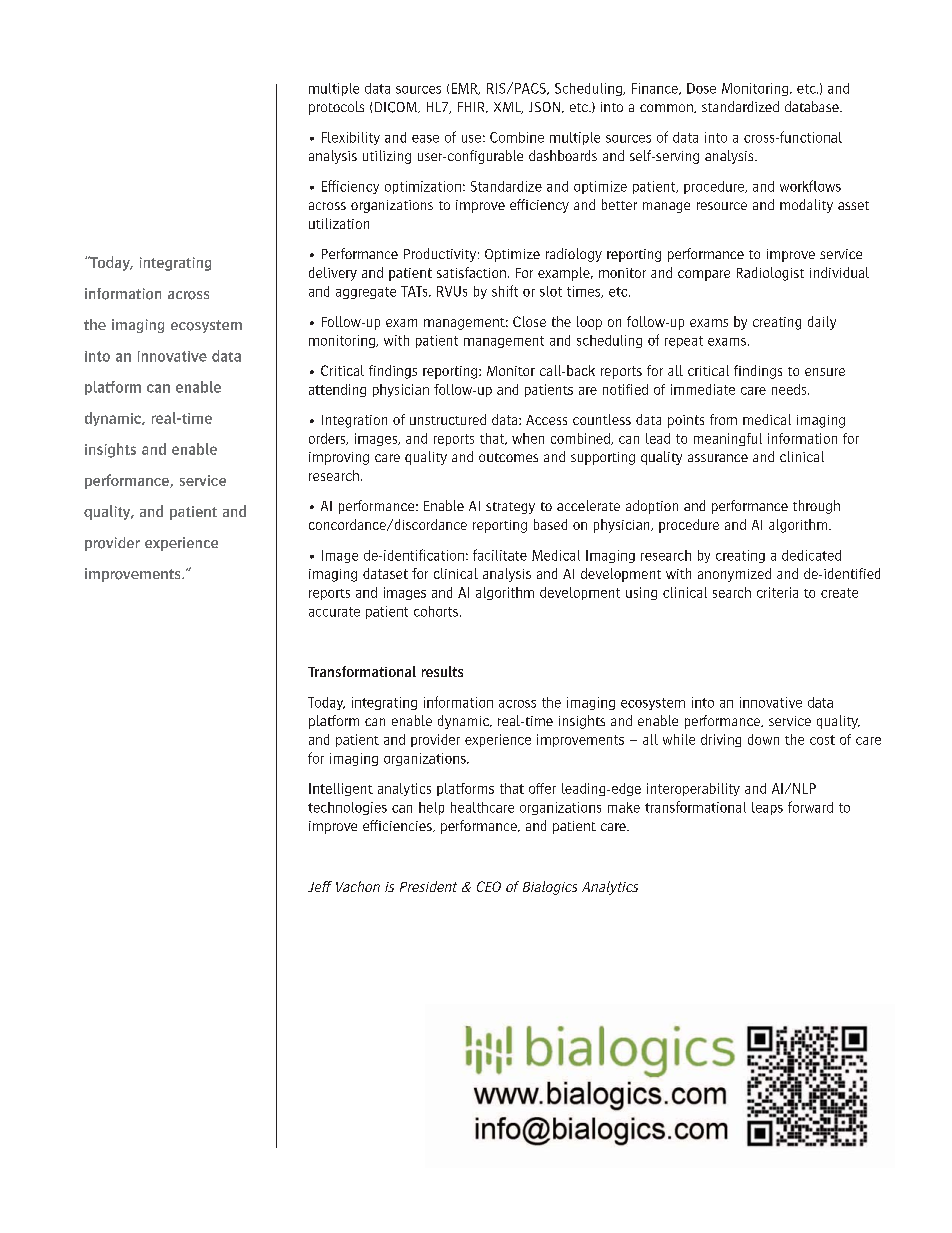 The width and height of the screenshot is (952, 1233). Describe the element at coordinates (397, 107) in the screenshot. I see `DICOM` at that location.
